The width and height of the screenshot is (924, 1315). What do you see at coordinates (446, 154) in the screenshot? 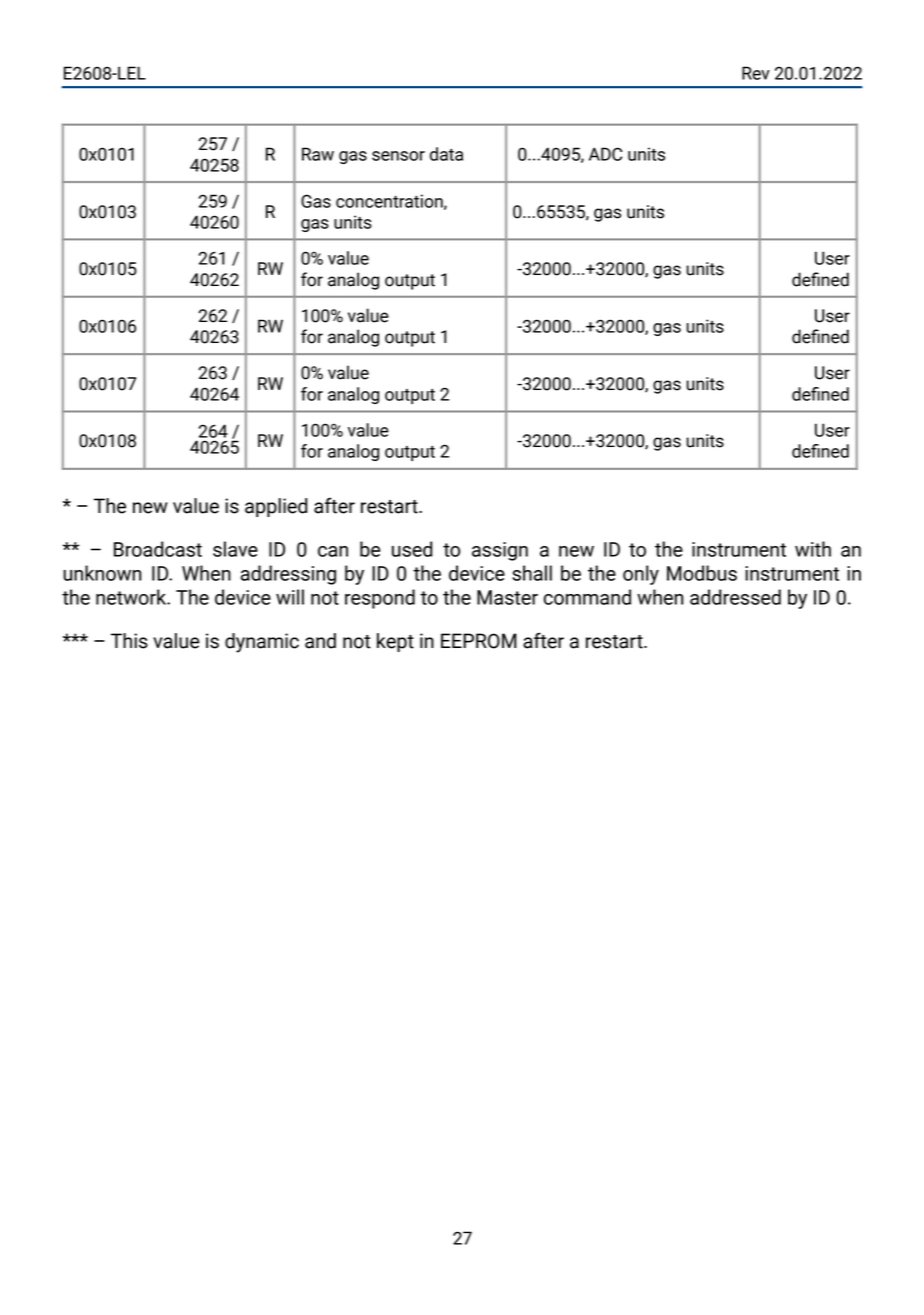
I see `data` at bounding box center [446, 154].
